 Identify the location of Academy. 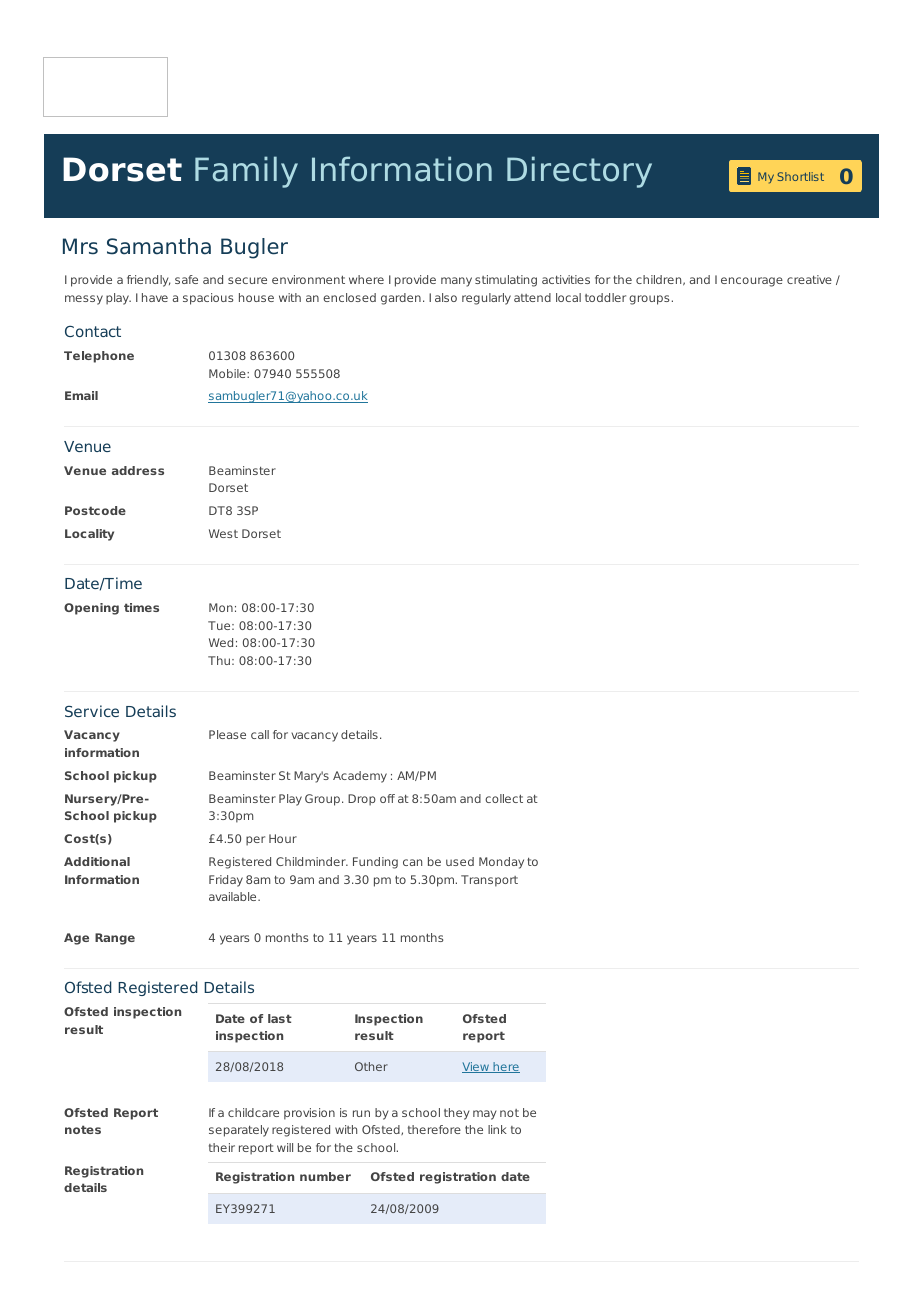
(360, 777).
